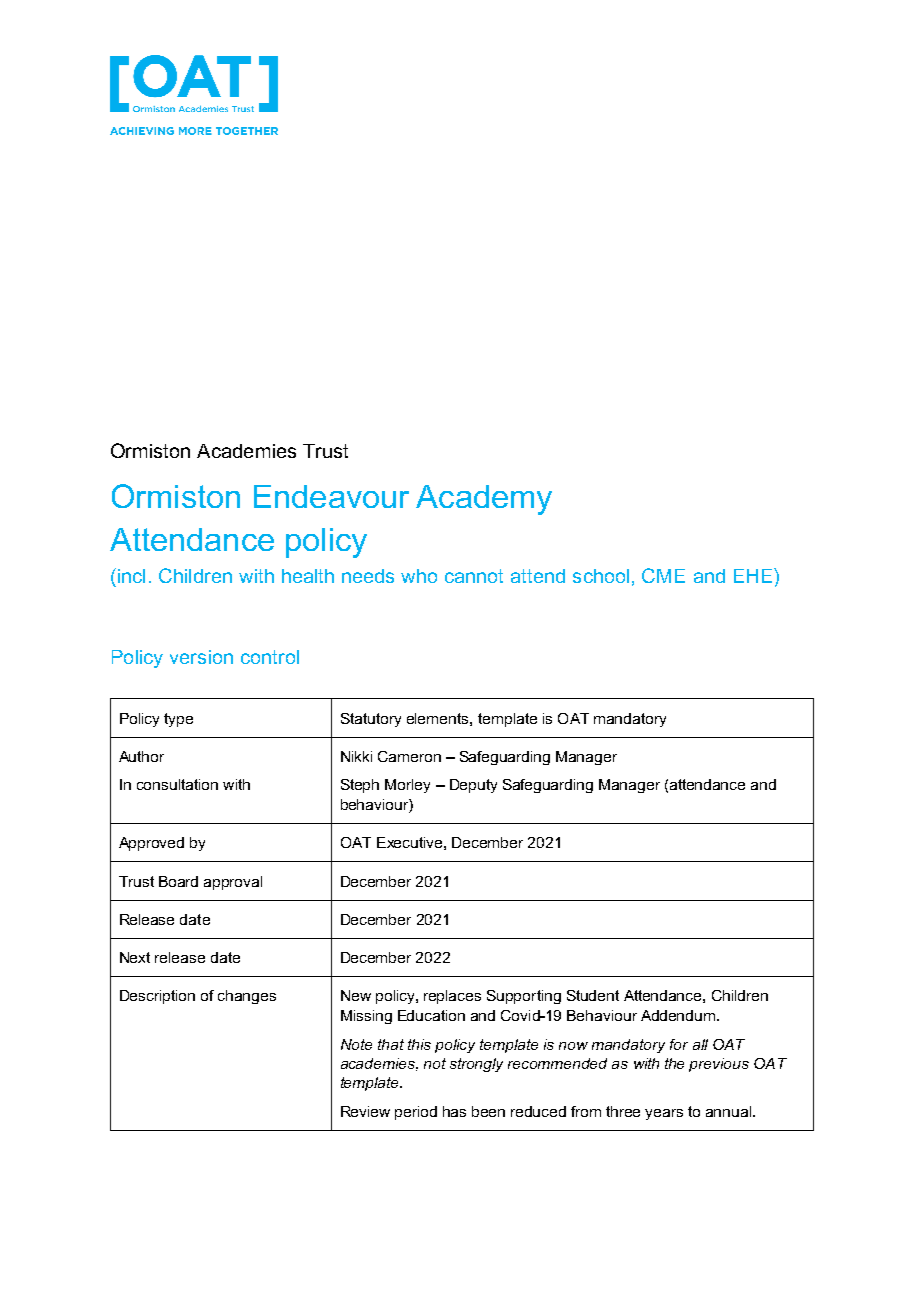 This page has height=1308, width=924. What do you see at coordinates (407, 786) in the page?
I see `Morley` at bounding box center [407, 786].
